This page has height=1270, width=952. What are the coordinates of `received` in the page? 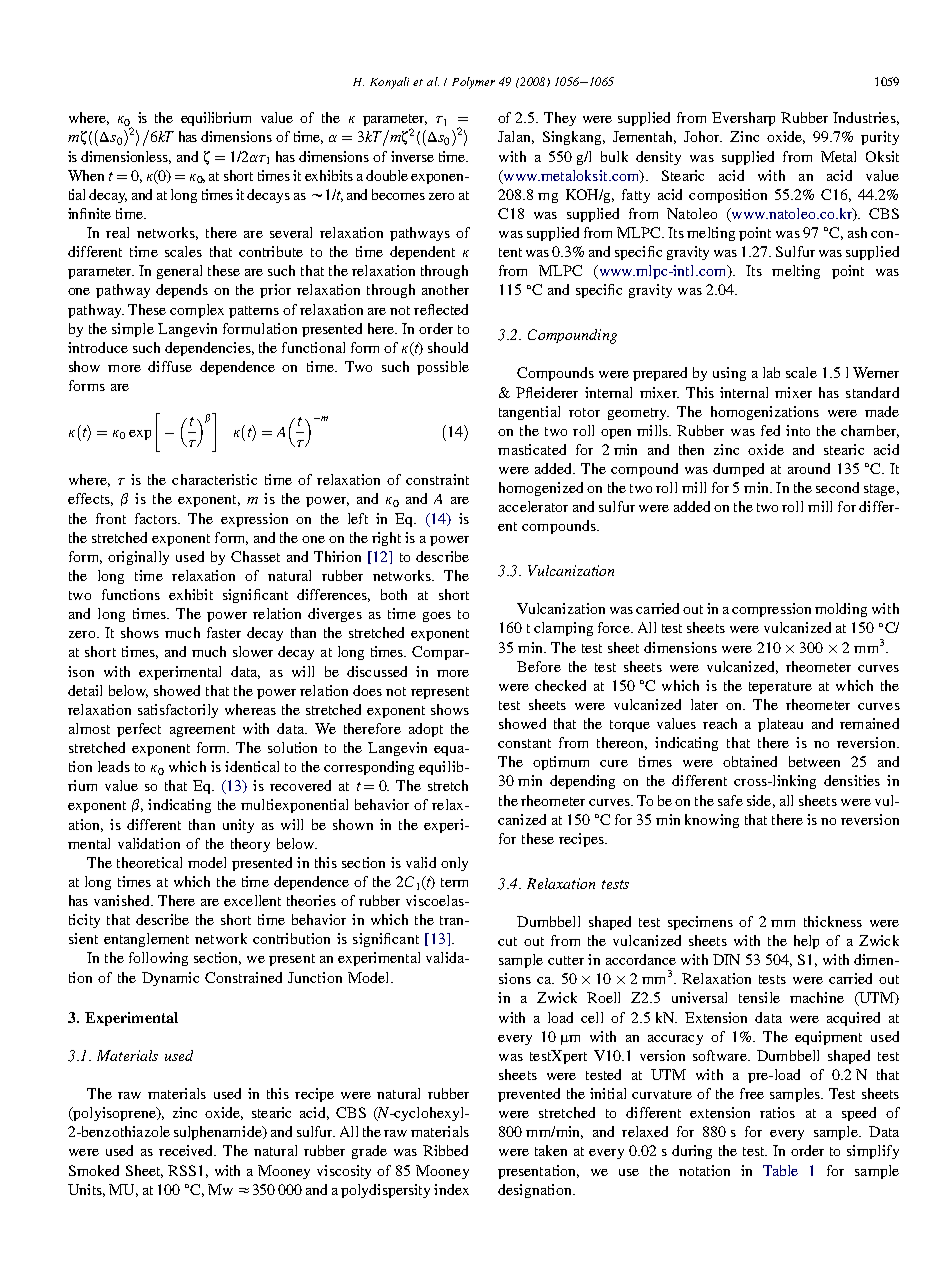 It's located at (187, 1150).
